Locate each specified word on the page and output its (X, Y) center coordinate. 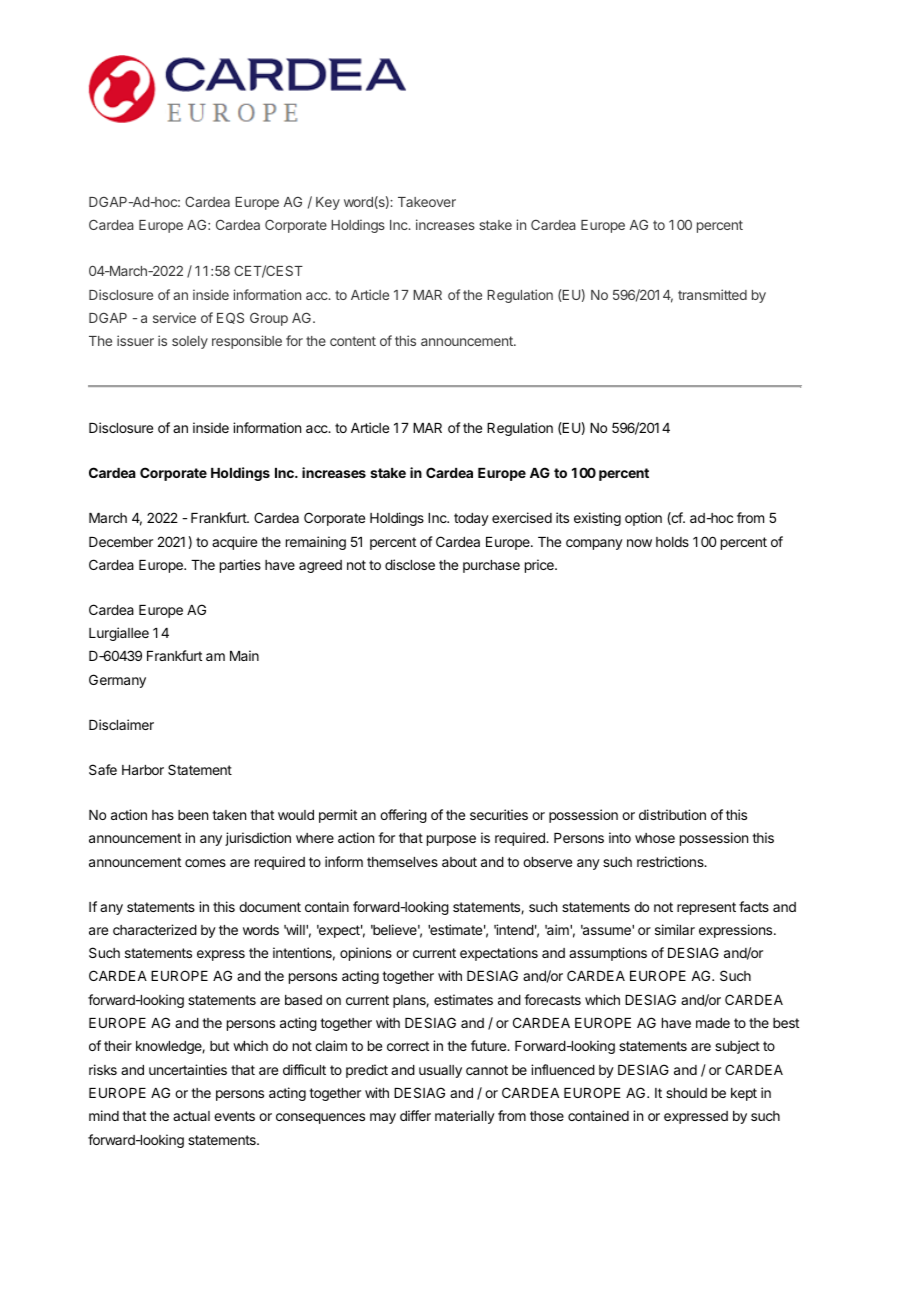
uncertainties (188, 1069)
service (174, 317)
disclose (410, 564)
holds (672, 542)
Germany (117, 681)
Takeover (427, 202)
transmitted (712, 294)
